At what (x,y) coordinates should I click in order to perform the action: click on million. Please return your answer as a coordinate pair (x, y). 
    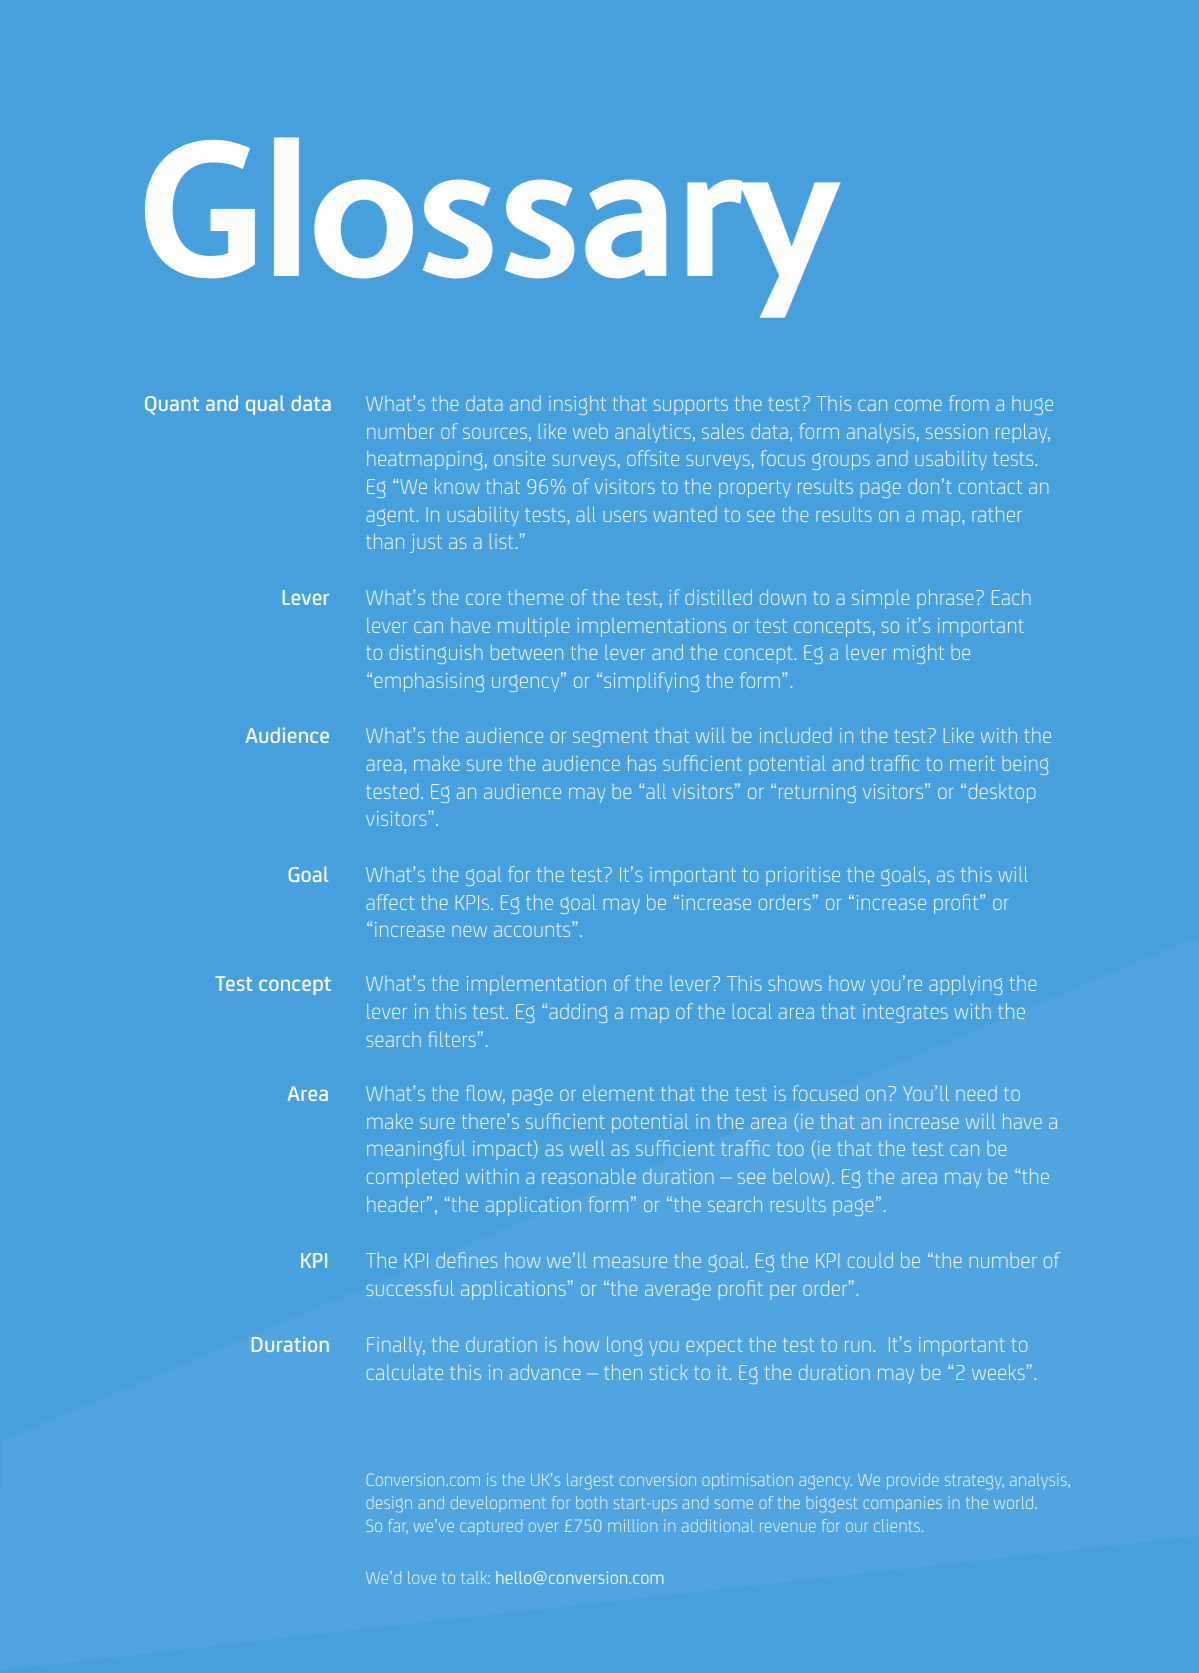
    Looking at the image, I should click on (632, 1525).
